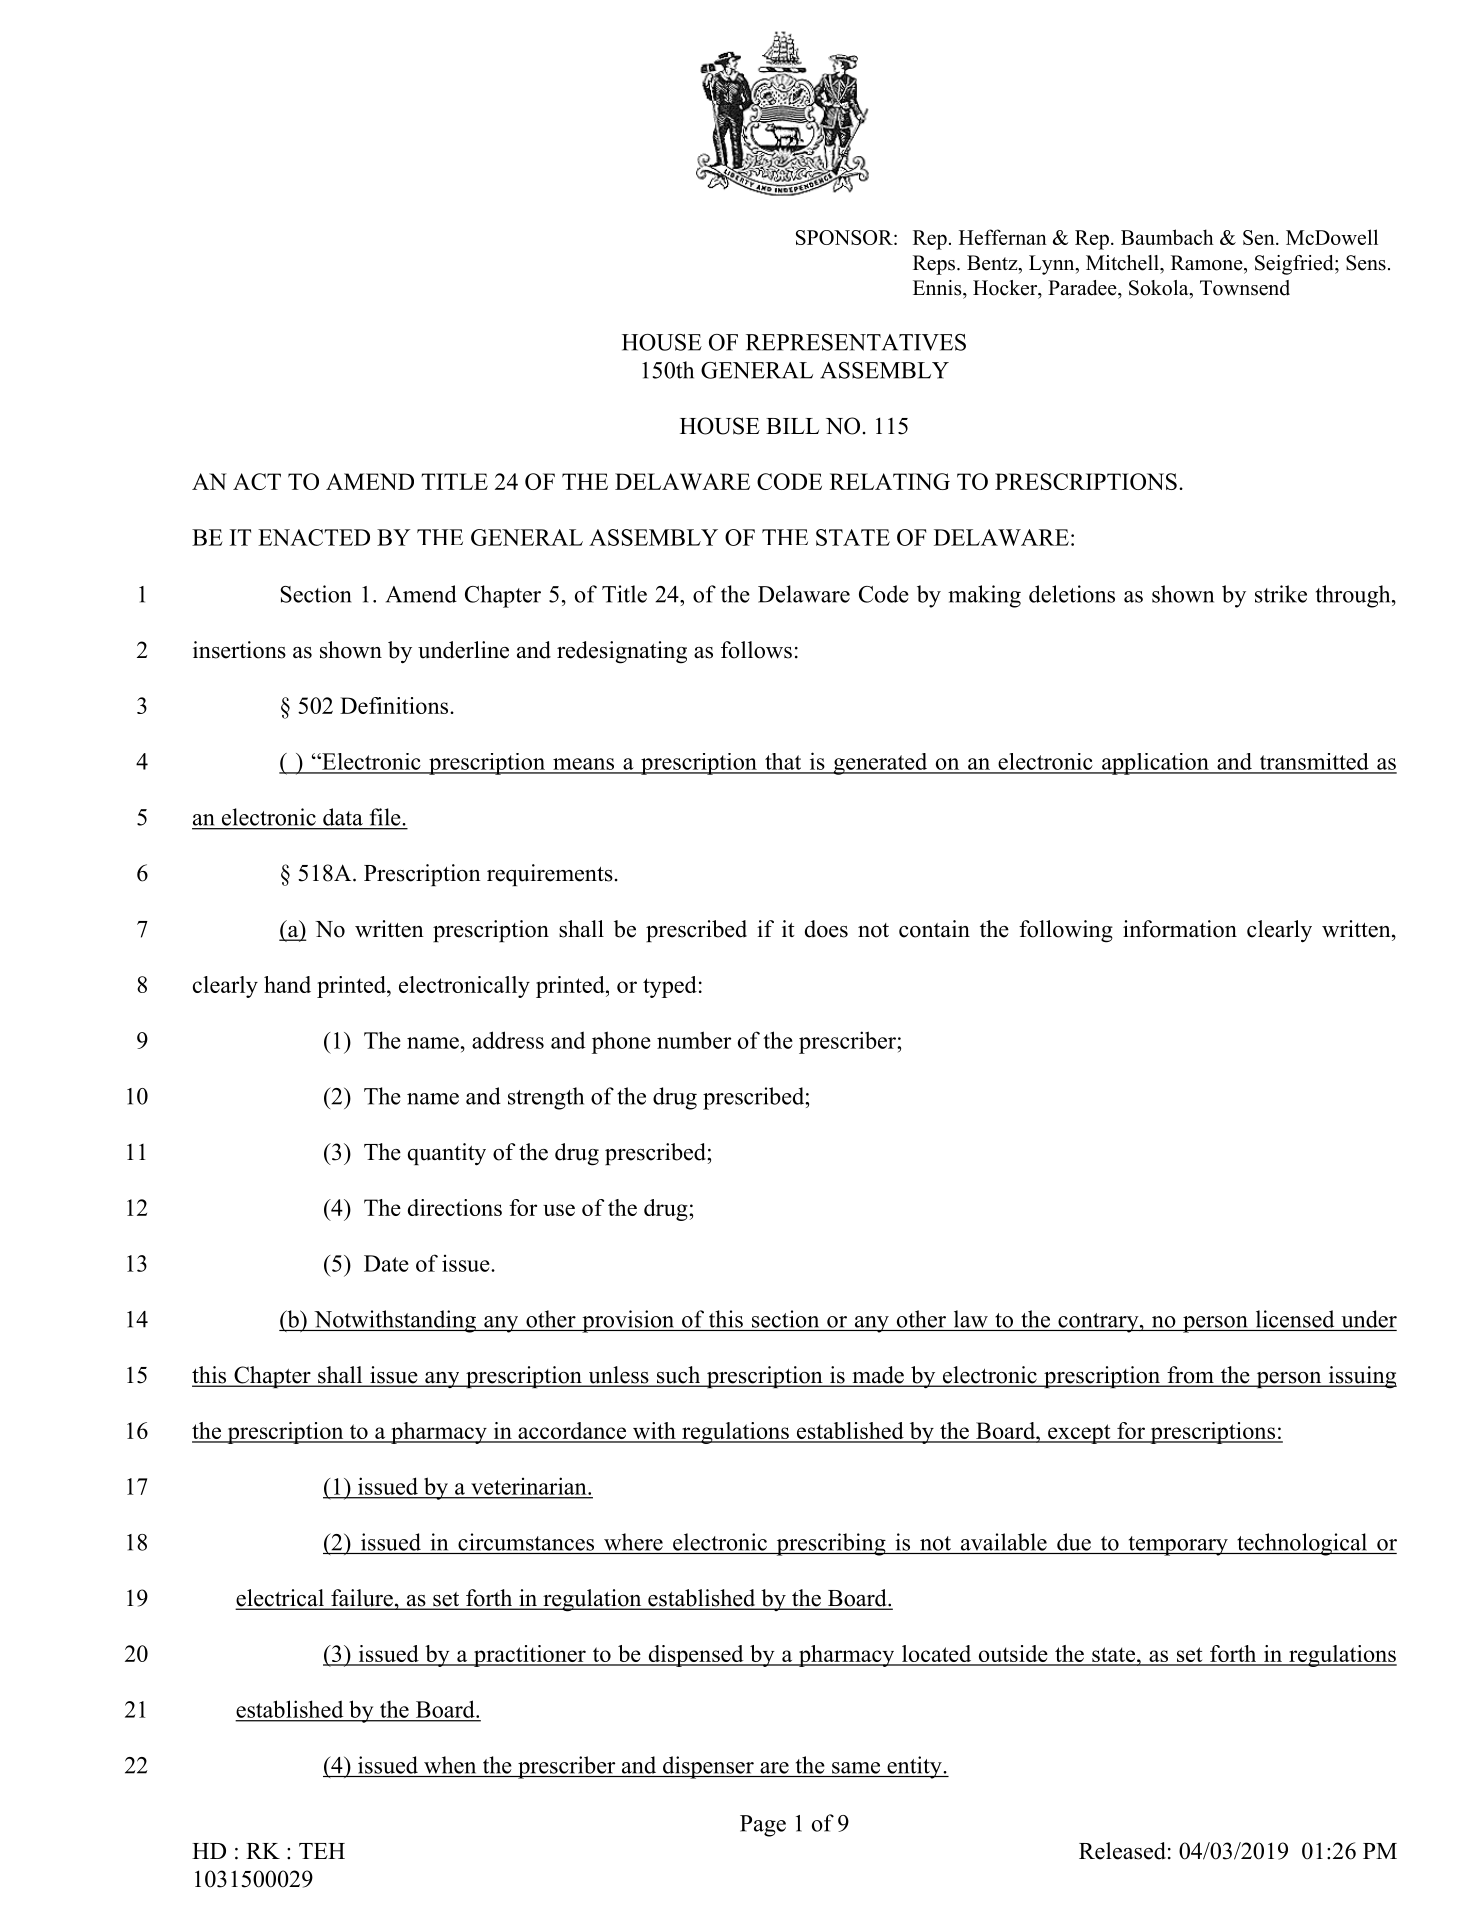 This page has width=1484, height=1920. What do you see at coordinates (395, 705) in the page?
I see `Definitions` at bounding box center [395, 705].
